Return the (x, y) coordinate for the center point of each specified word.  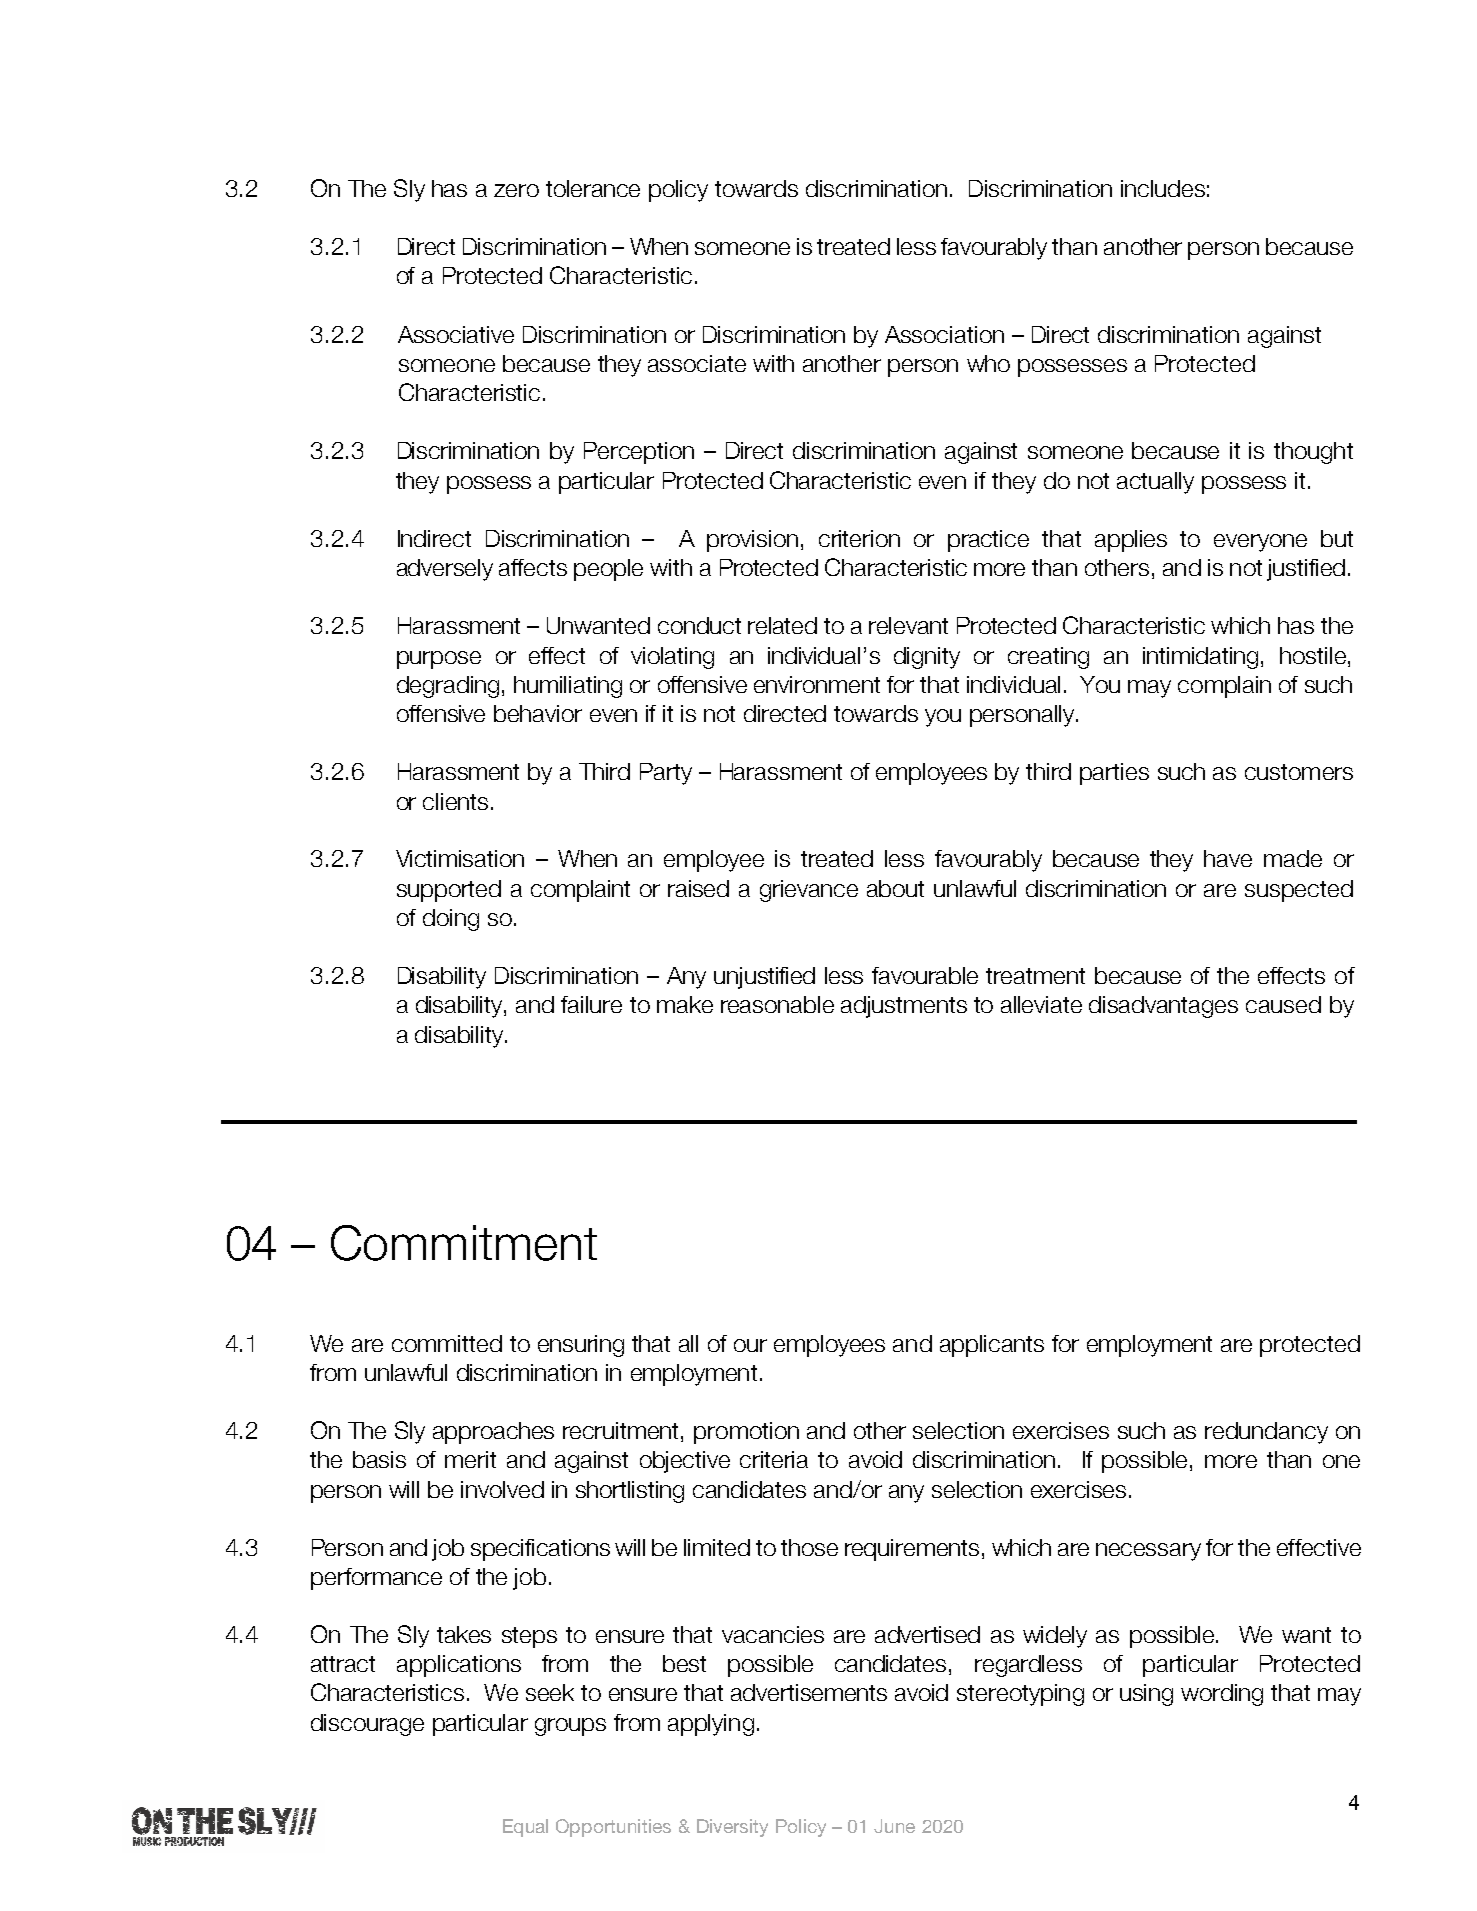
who (988, 363)
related (782, 625)
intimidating (1200, 658)
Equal (525, 1828)
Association (944, 334)
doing (451, 920)
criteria (774, 1459)
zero (516, 190)
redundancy (1266, 1433)
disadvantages (1163, 1007)
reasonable (777, 1004)
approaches (493, 1433)
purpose (439, 660)
